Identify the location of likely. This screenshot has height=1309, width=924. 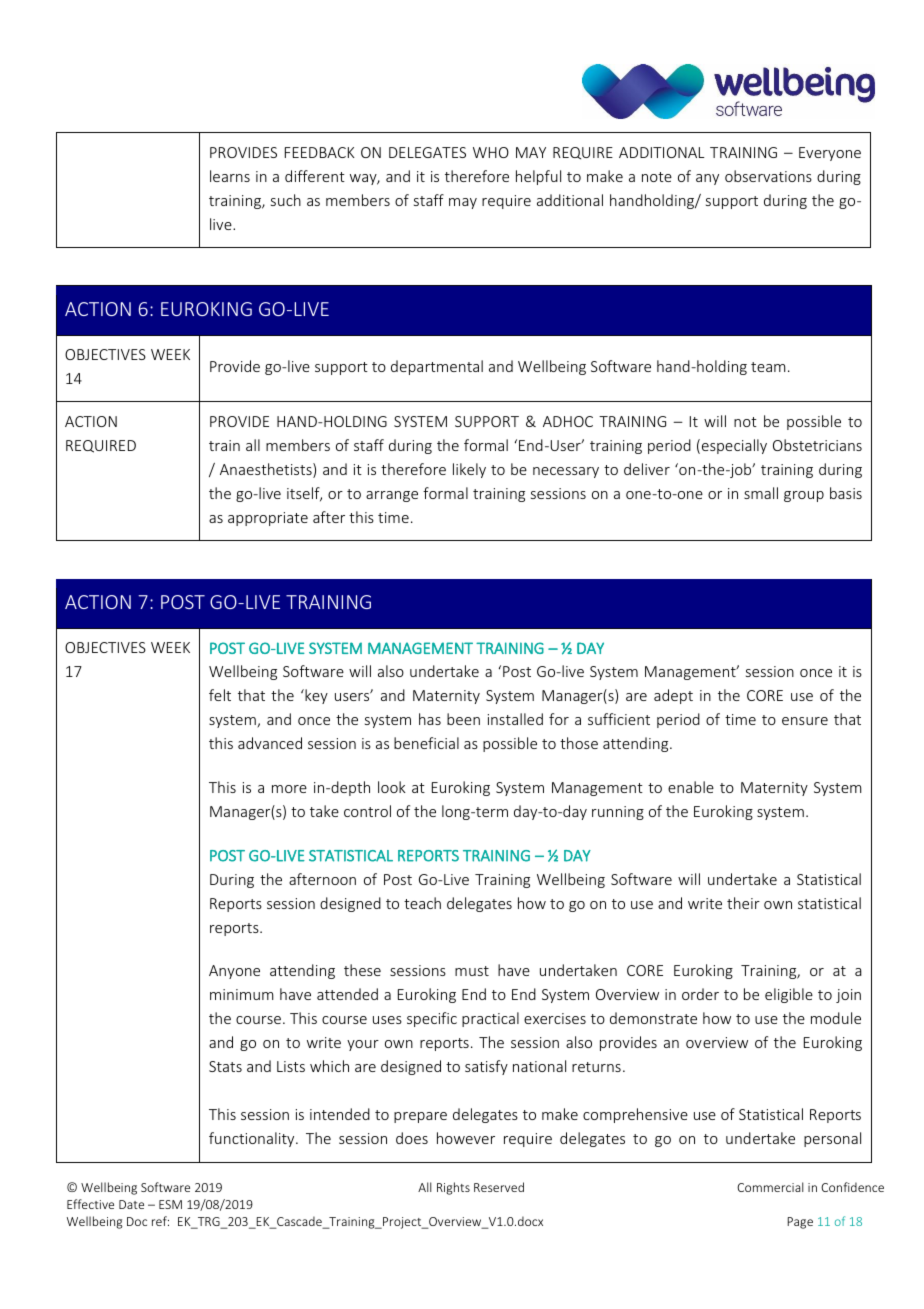
(469, 470).
